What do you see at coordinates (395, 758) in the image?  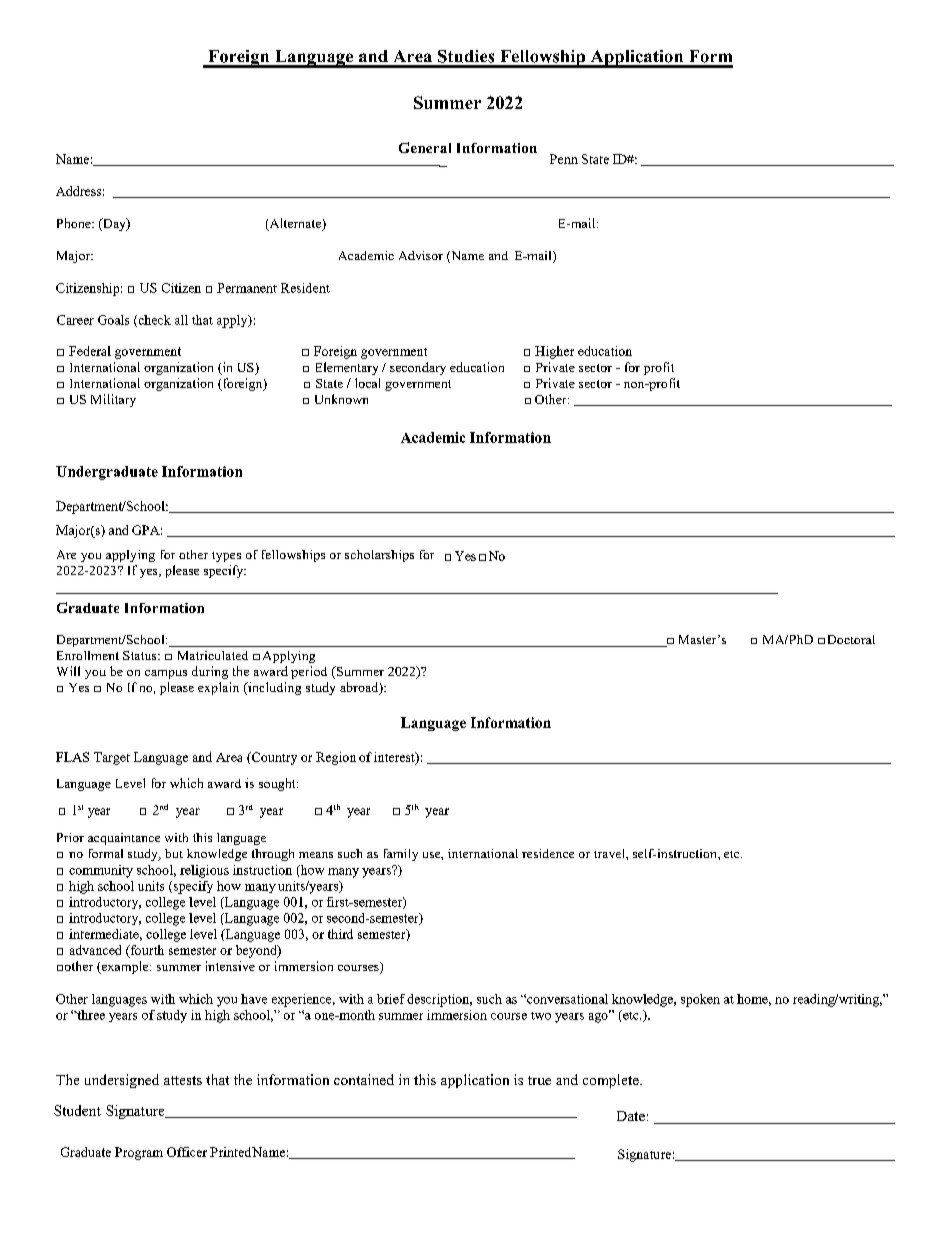 I see `interest` at bounding box center [395, 758].
